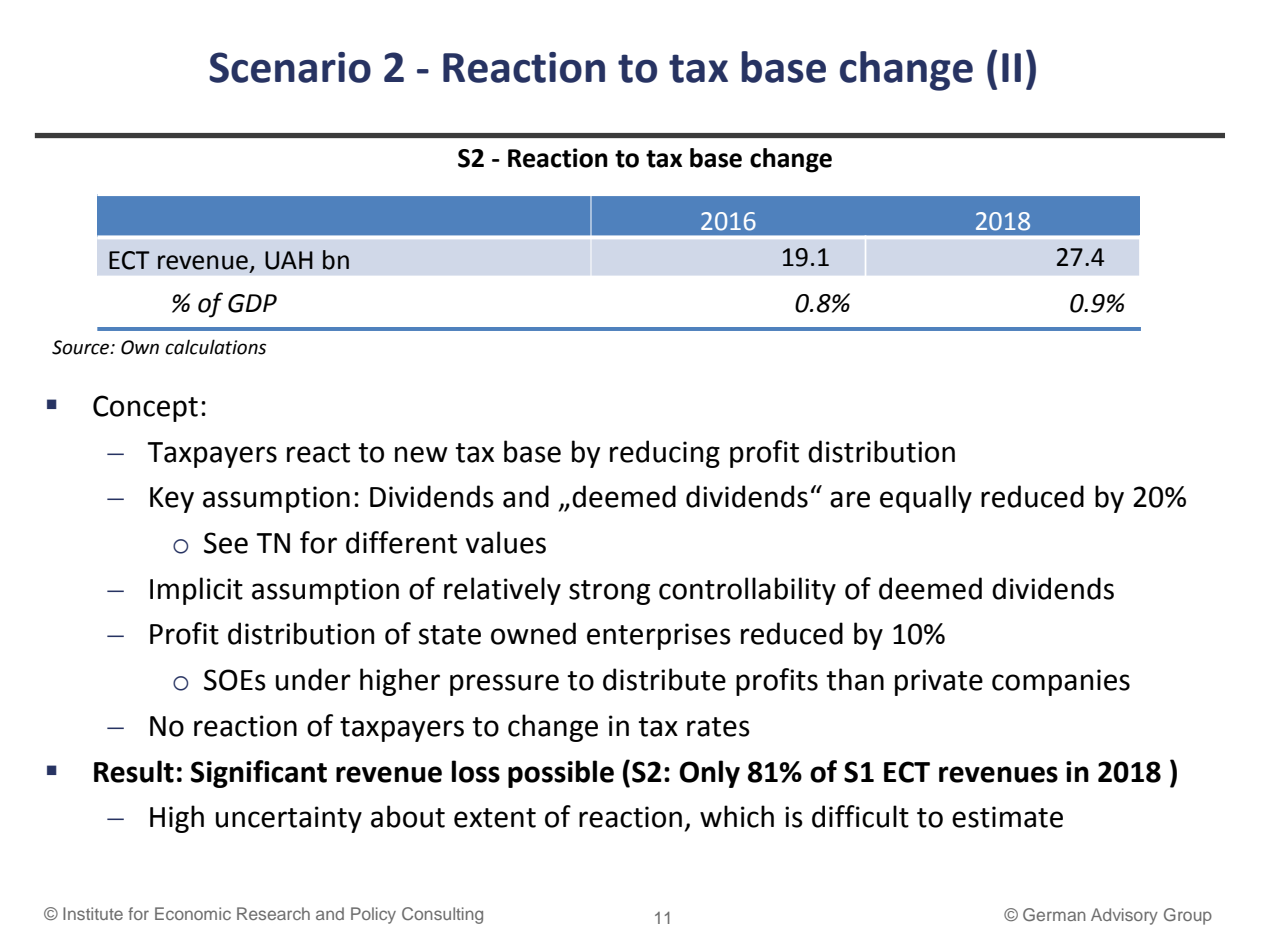 This screenshot has width=1270, height=952. What do you see at coordinates (290, 67) in the screenshot?
I see `Scenario` at bounding box center [290, 67].
